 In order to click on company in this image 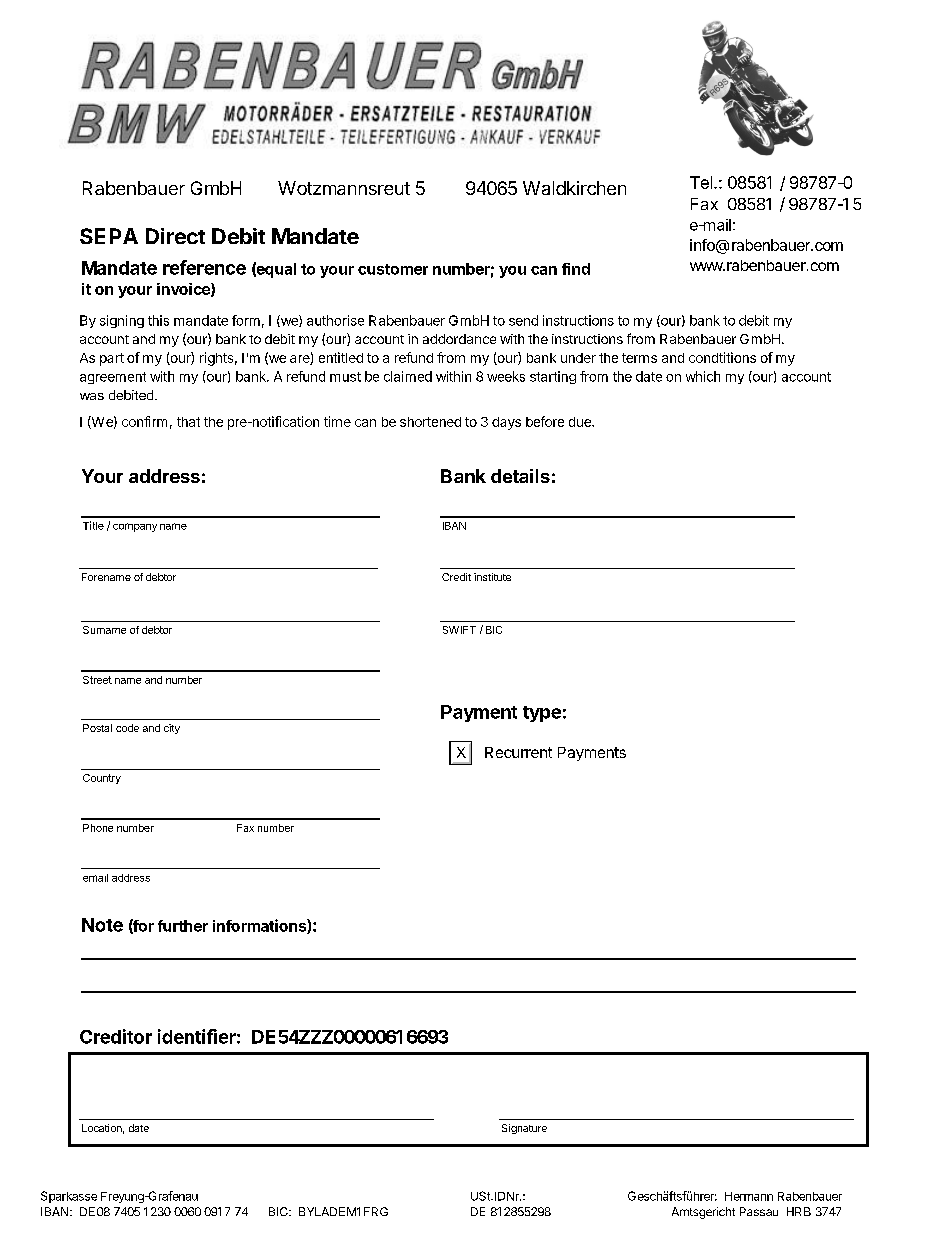, I will do `click(135, 527)`.
